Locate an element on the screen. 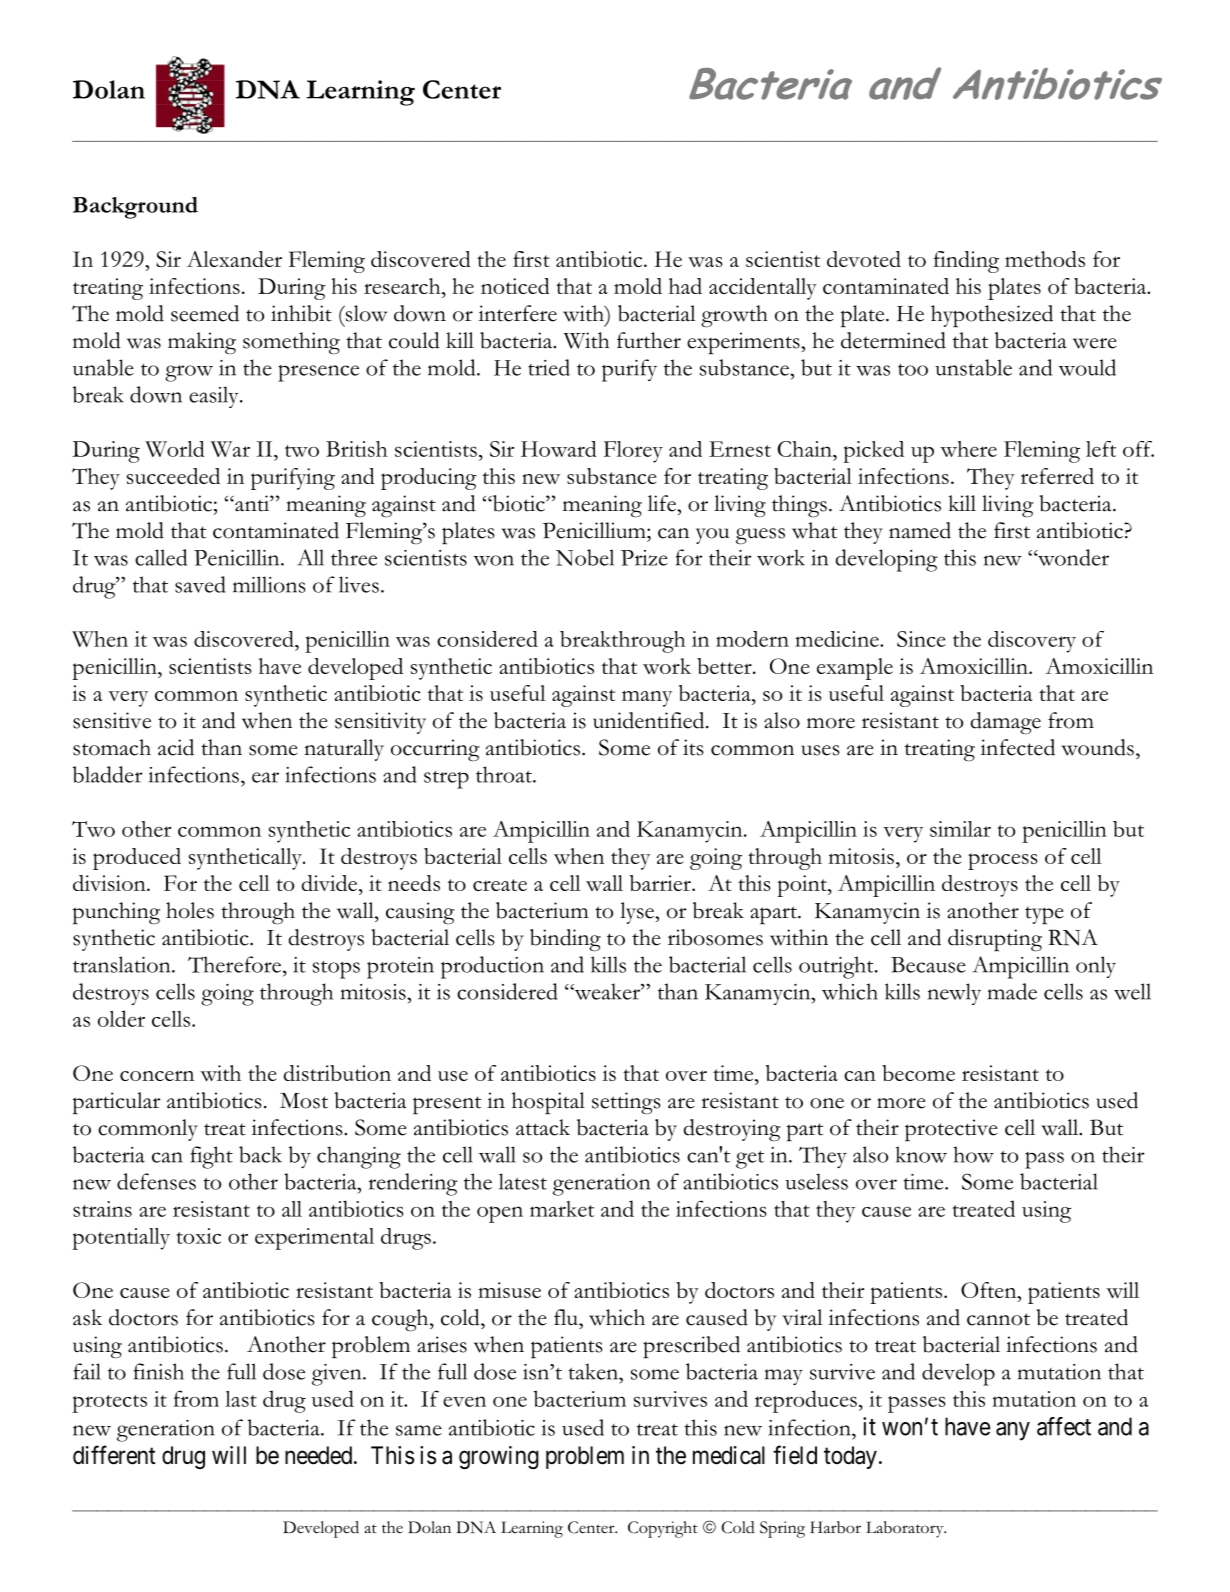  damage is located at coordinates (1006, 723).
